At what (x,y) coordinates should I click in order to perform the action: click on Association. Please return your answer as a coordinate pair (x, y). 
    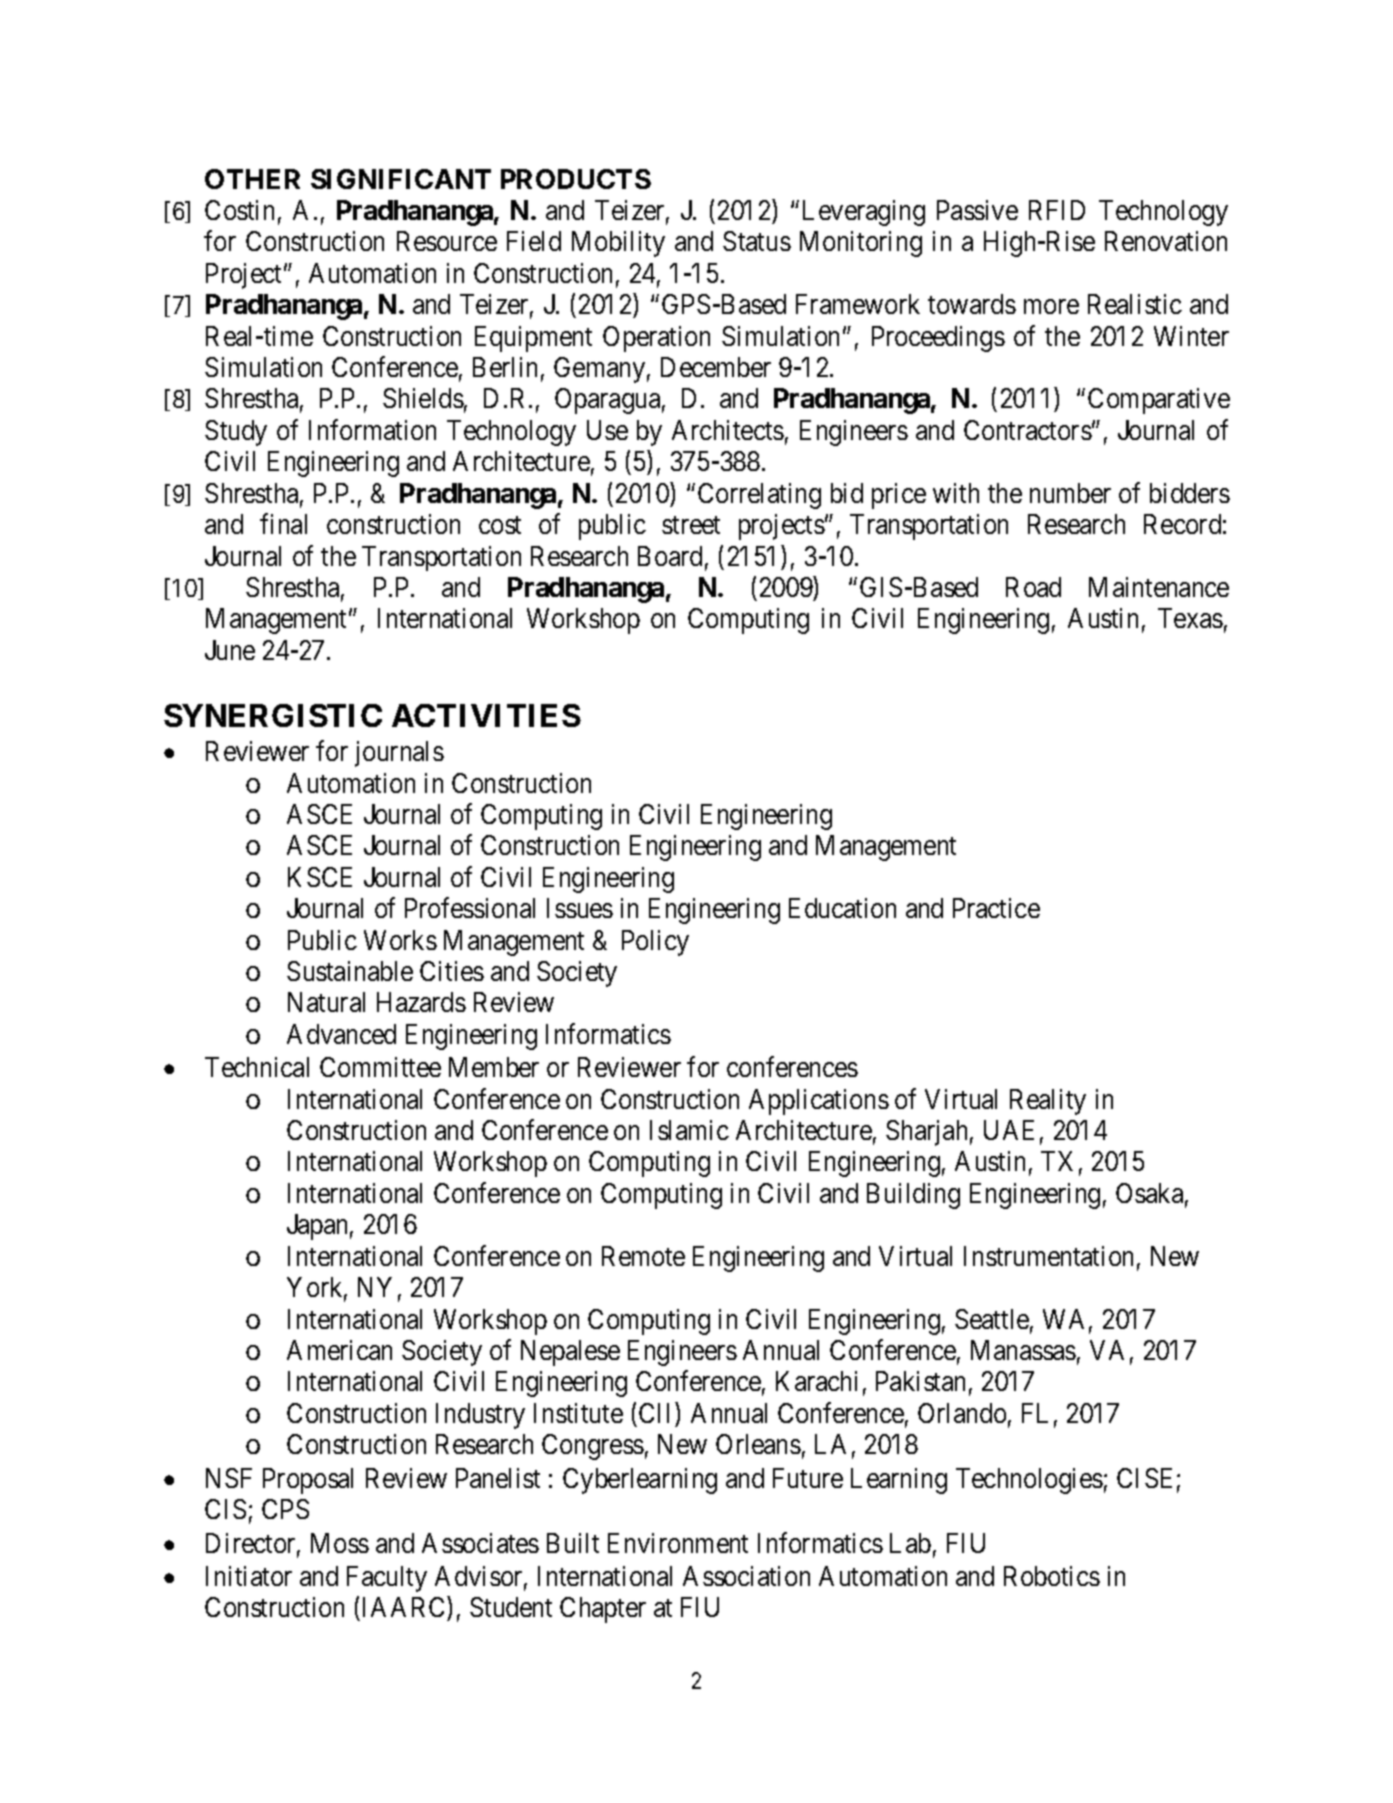
    Looking at the image, I should click on (746, 1576).
